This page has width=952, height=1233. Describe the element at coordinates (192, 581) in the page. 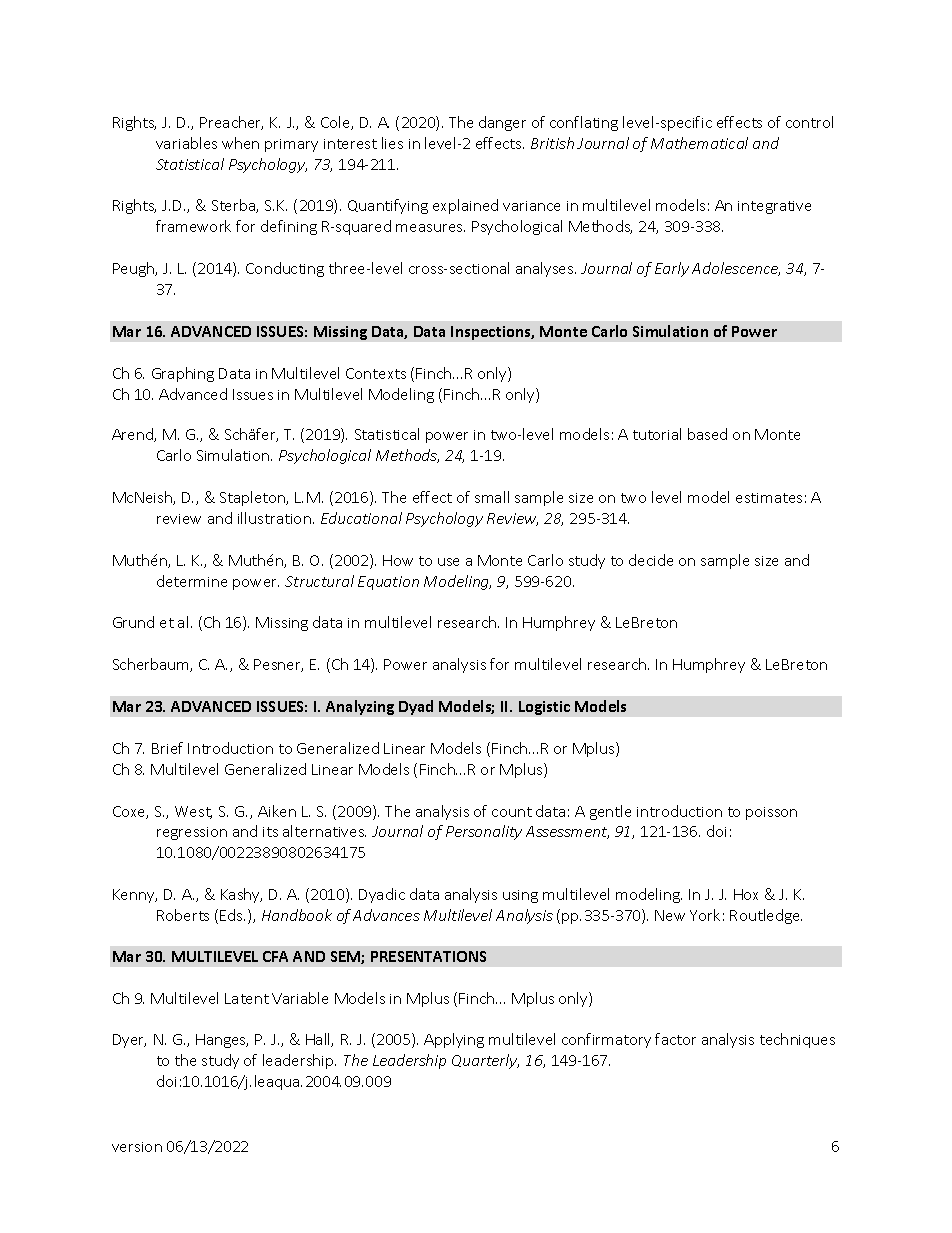

I see `determine` at that location.
